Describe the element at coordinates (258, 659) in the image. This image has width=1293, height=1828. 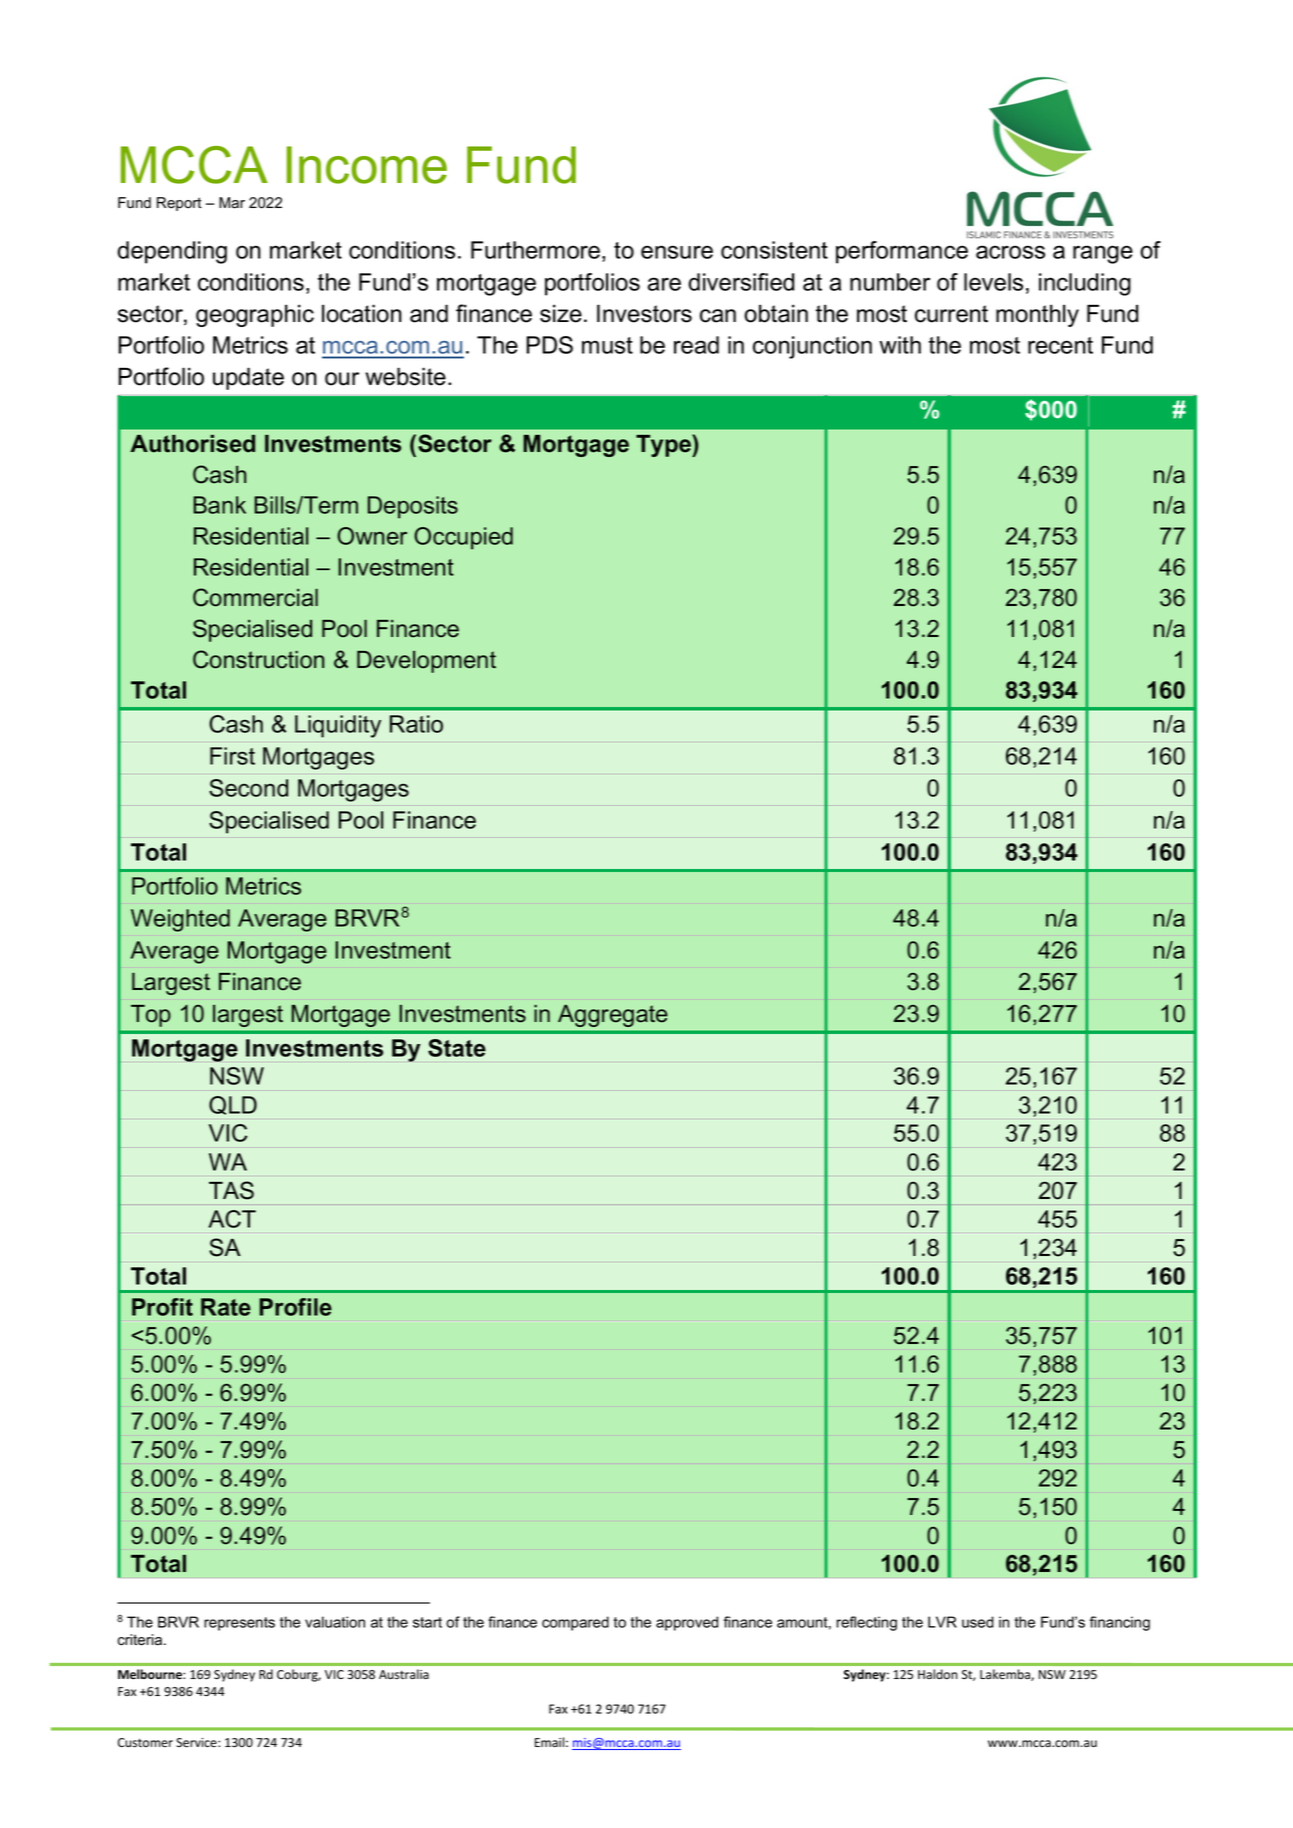
I see `Construction` at that location.
